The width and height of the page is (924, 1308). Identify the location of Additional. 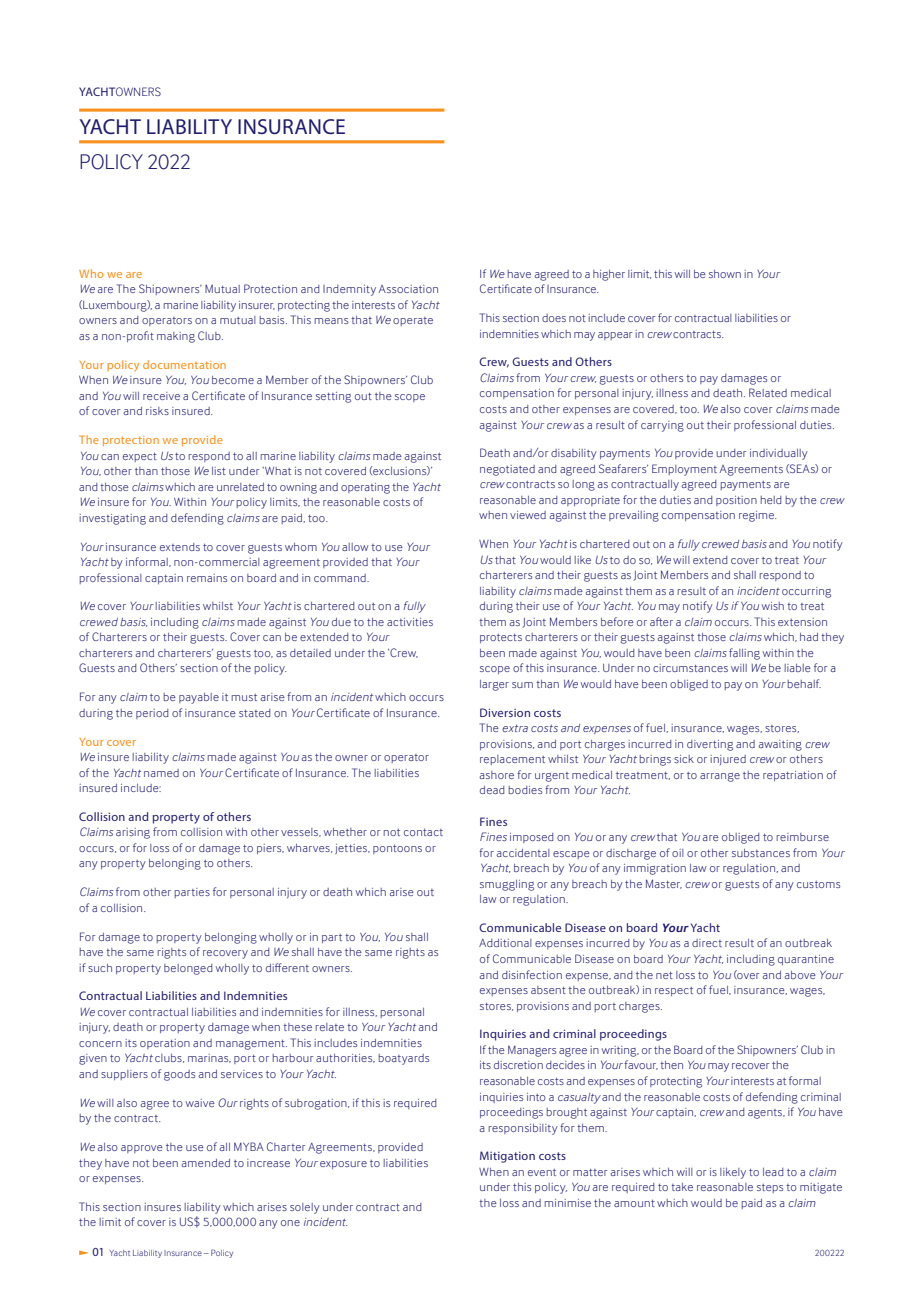
(505, 943).
